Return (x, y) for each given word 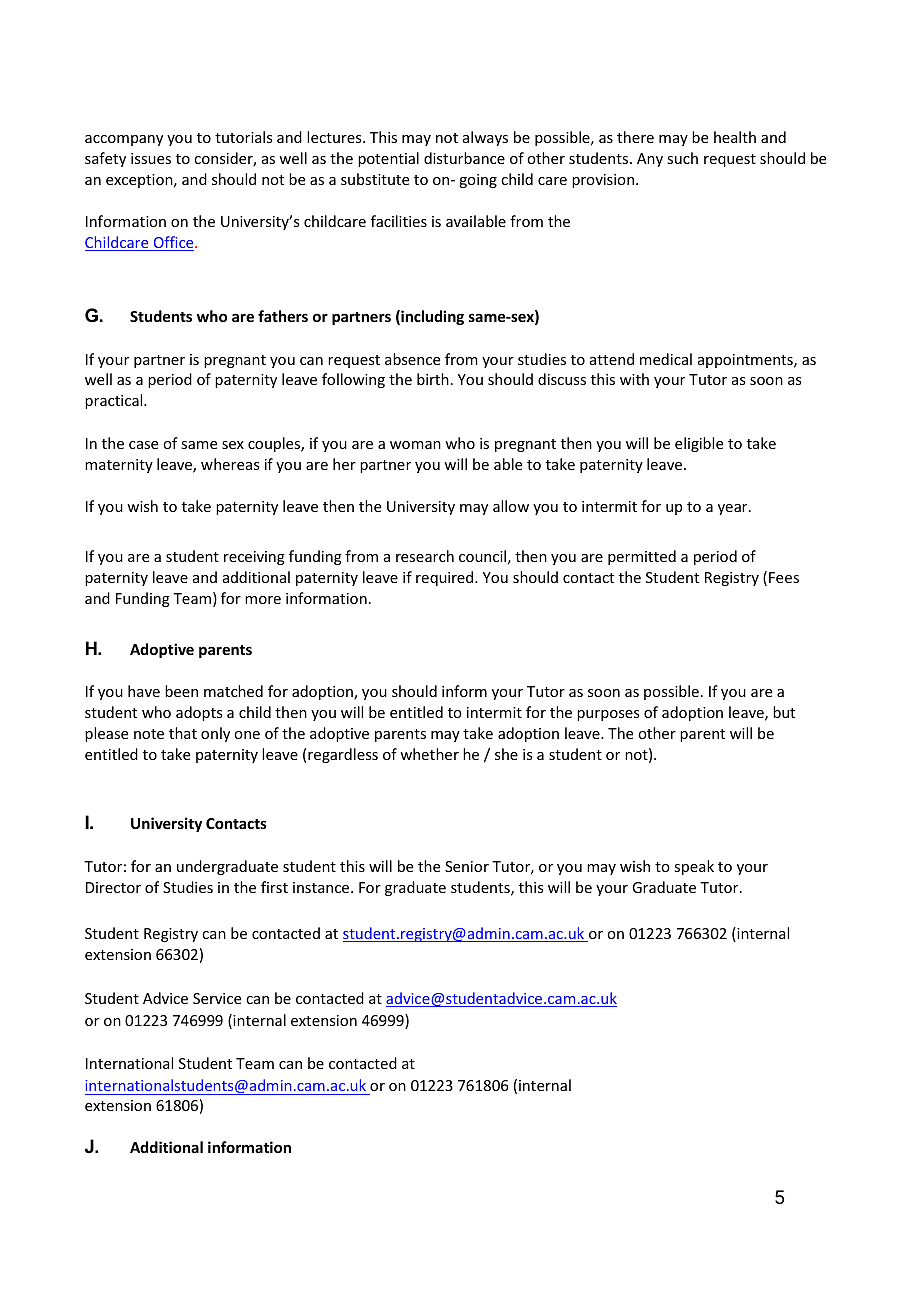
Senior (467, 866)
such (682, 158)
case (143, 445)
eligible (699, 444)
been (181, 691)
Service (217, 998)
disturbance (464, 158)
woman (415, 445)
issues (151, 158)
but (784, 712)
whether (429, 754)
